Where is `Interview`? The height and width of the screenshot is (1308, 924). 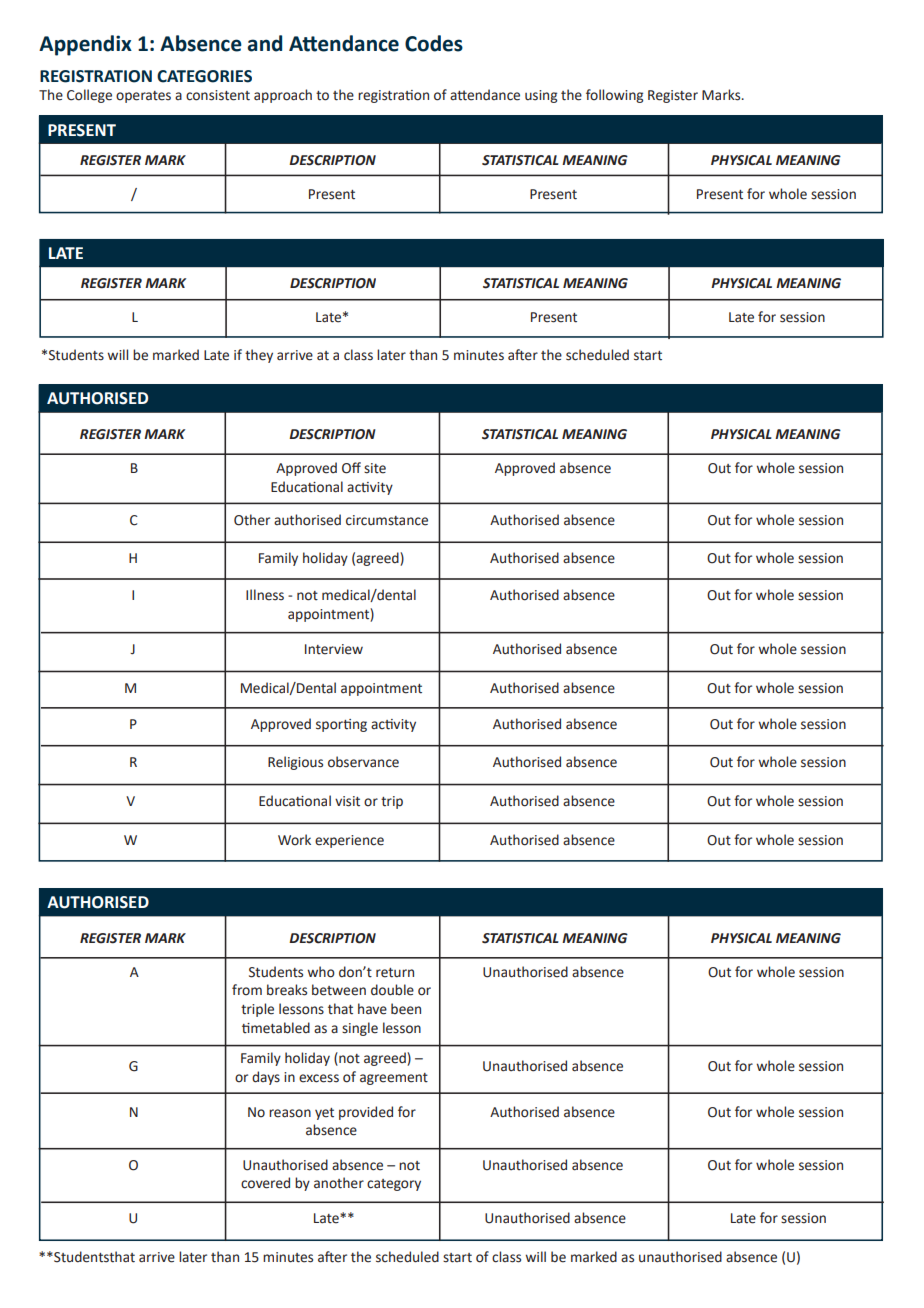
Interview is located at coordinates (334, 649).
